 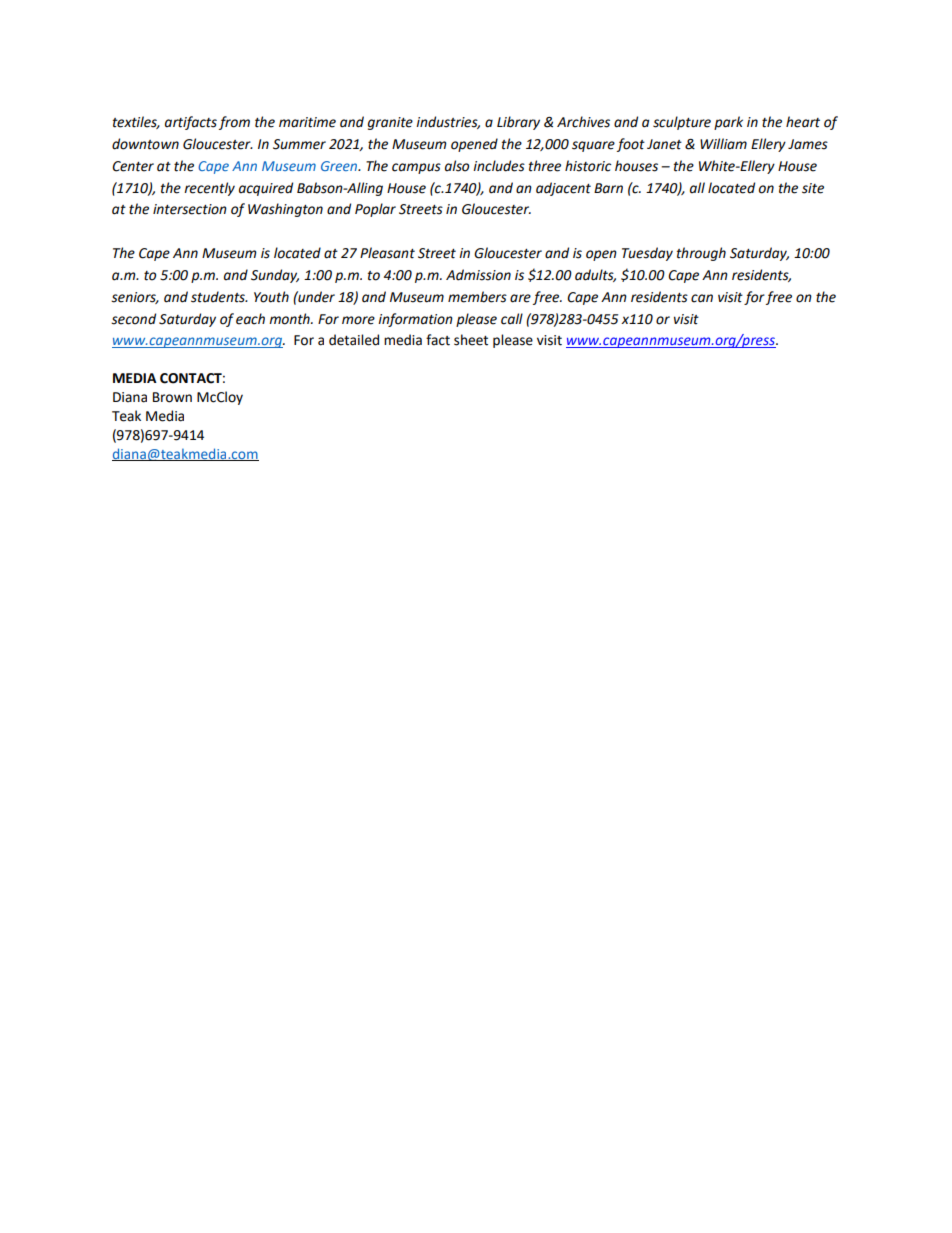 What do you see at coordinates (471, 340) in the page?
I see `sheet` at bounding box center [471, 340].
